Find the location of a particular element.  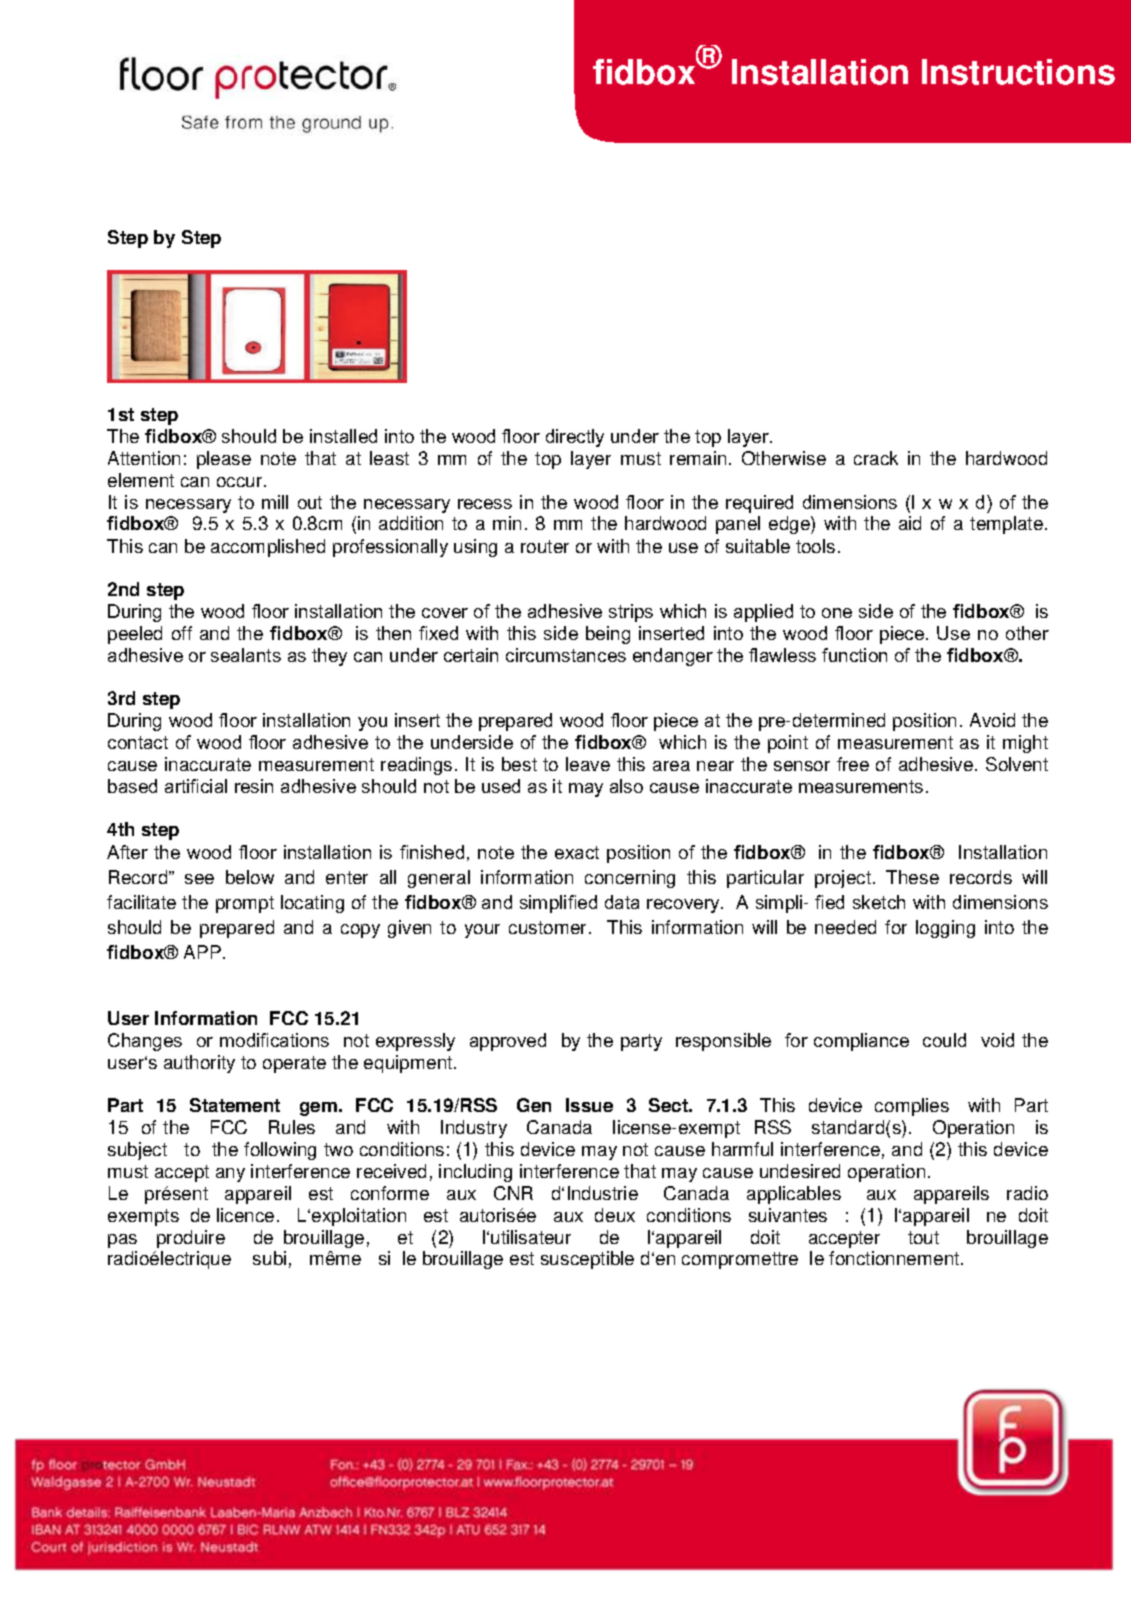

sealants is located at coordinates (246, 655).
